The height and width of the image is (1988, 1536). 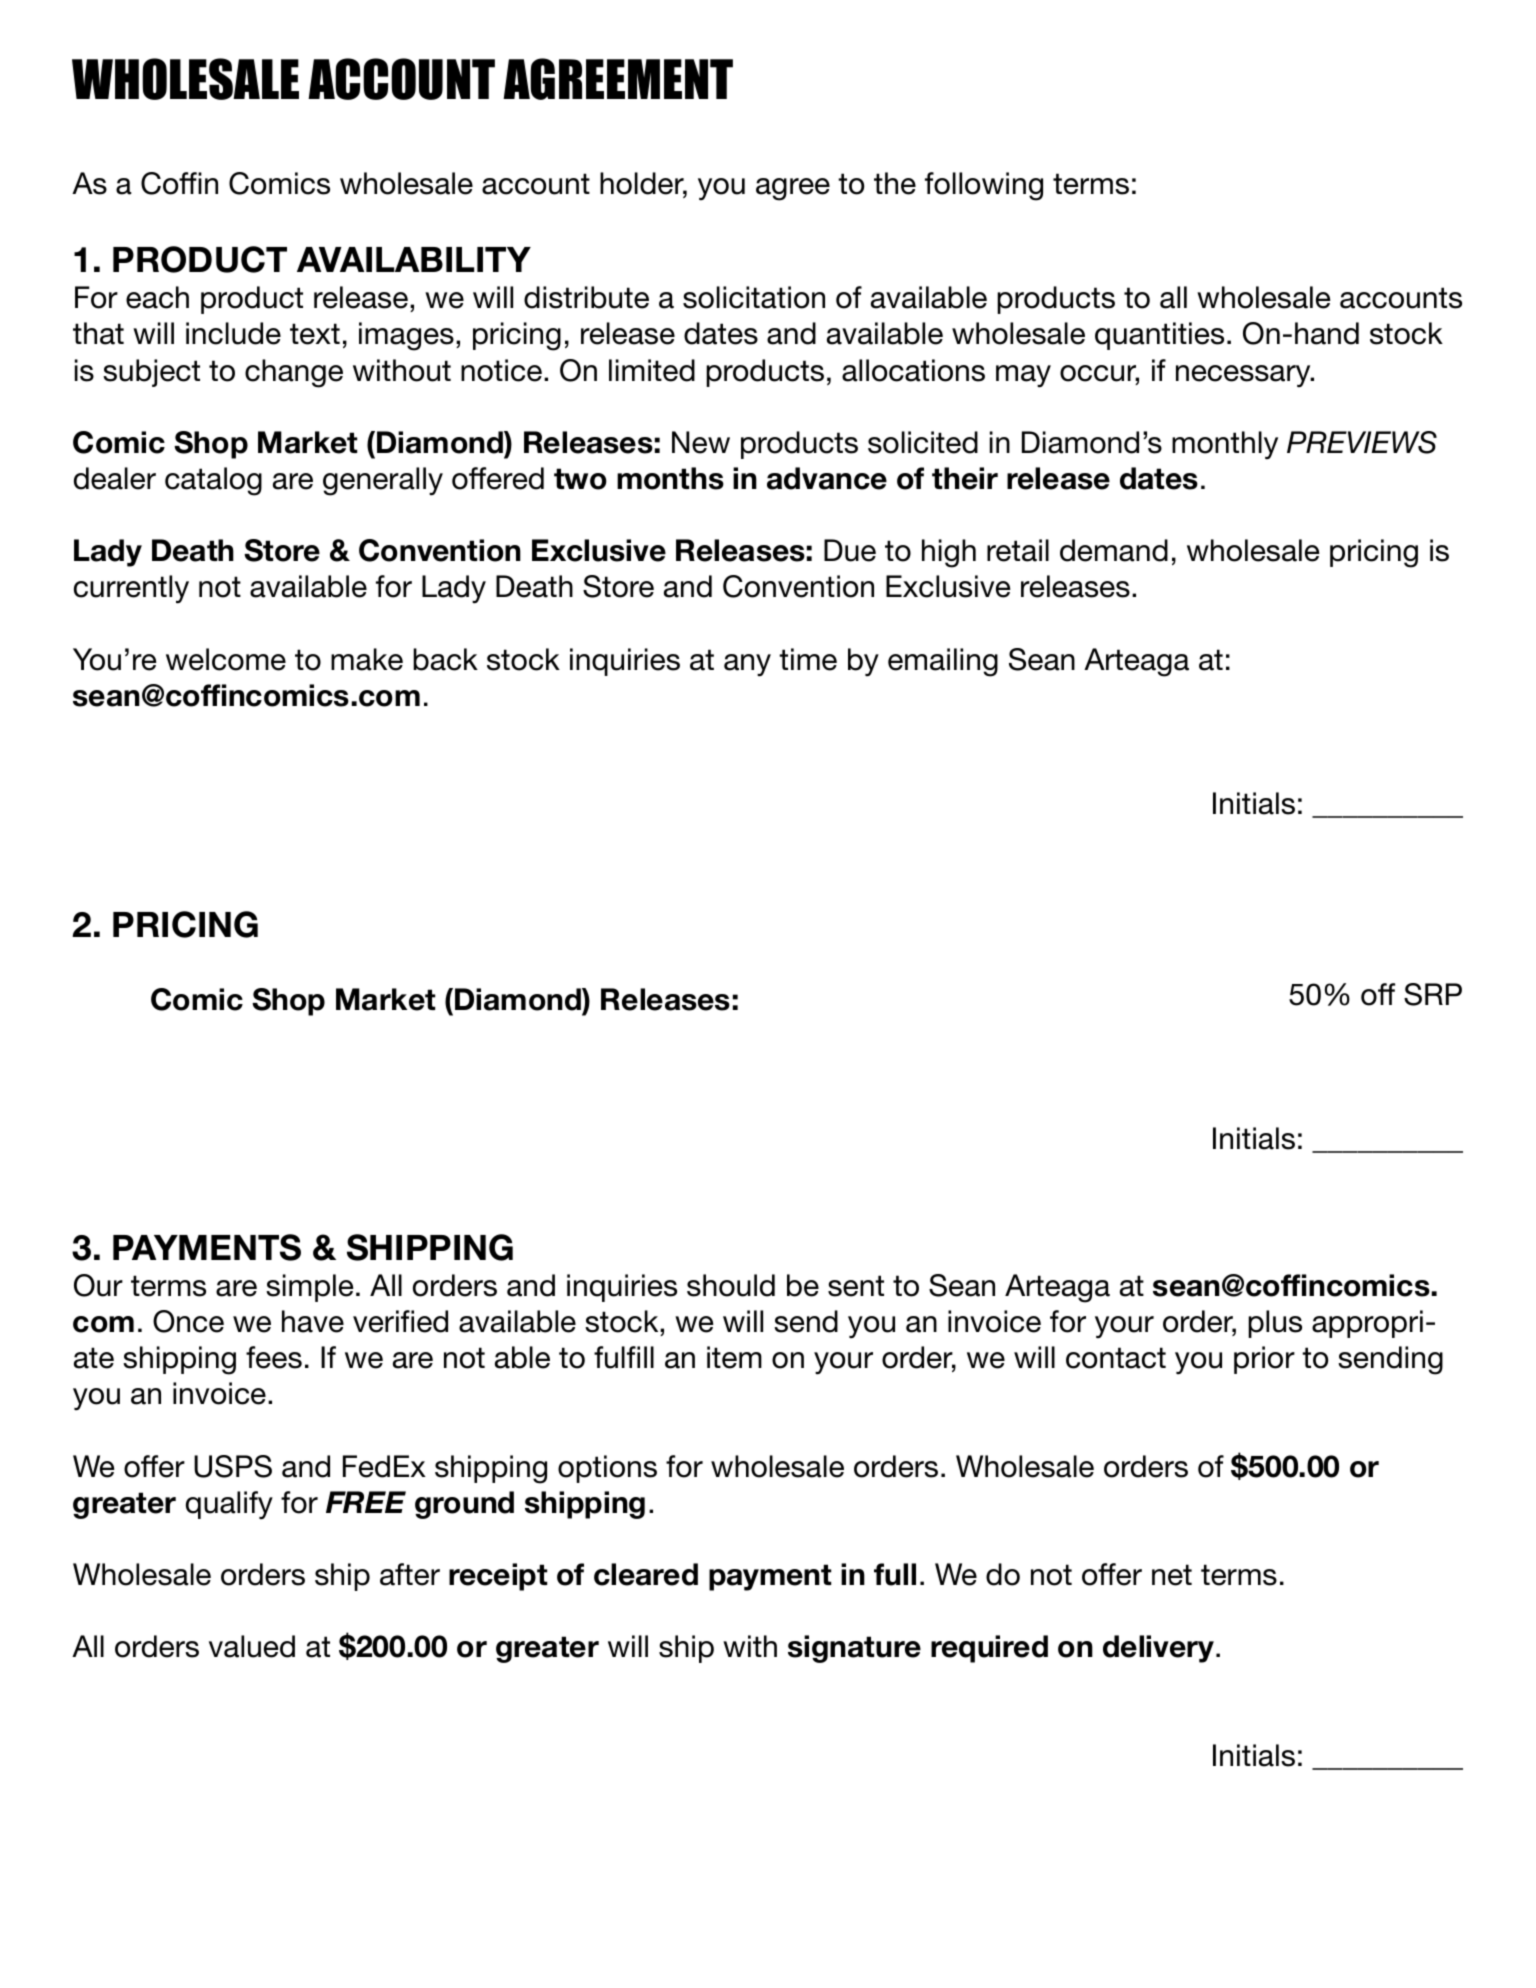 I want to click on any, so click(x=747, y=665).
